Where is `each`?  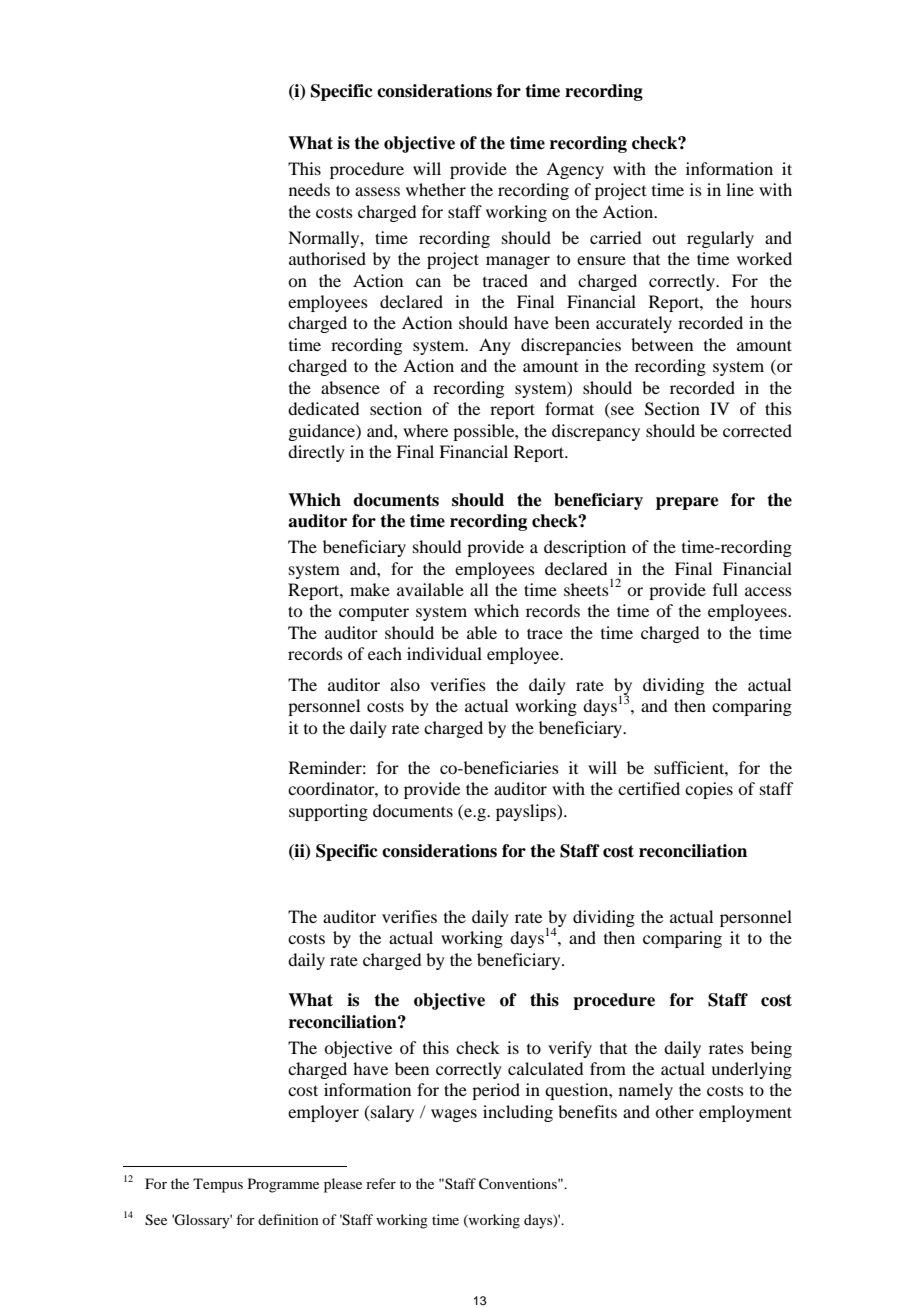 each is located at coordinates (385, 653).
